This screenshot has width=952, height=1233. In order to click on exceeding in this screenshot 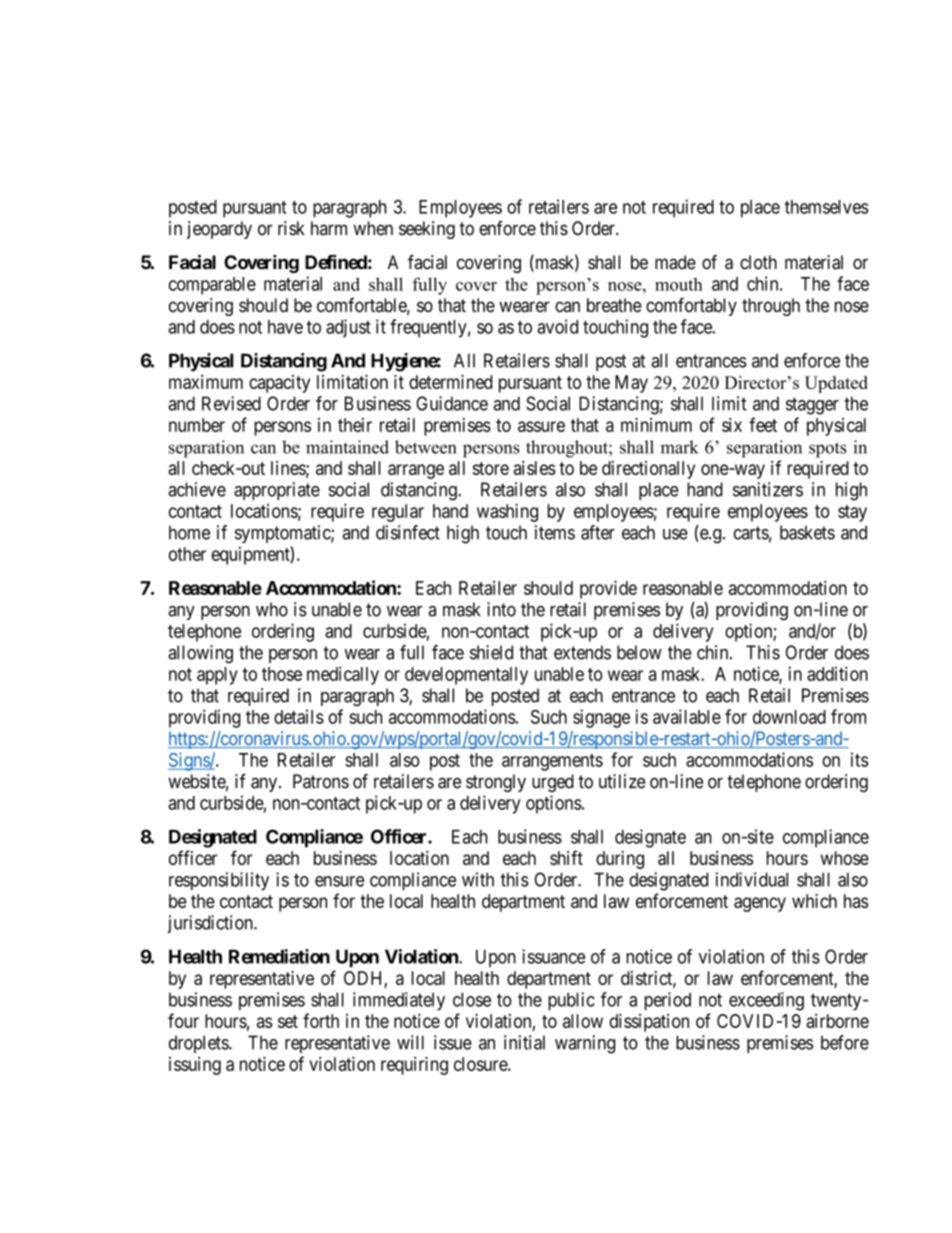, I will do `click(766, 1001)`.
